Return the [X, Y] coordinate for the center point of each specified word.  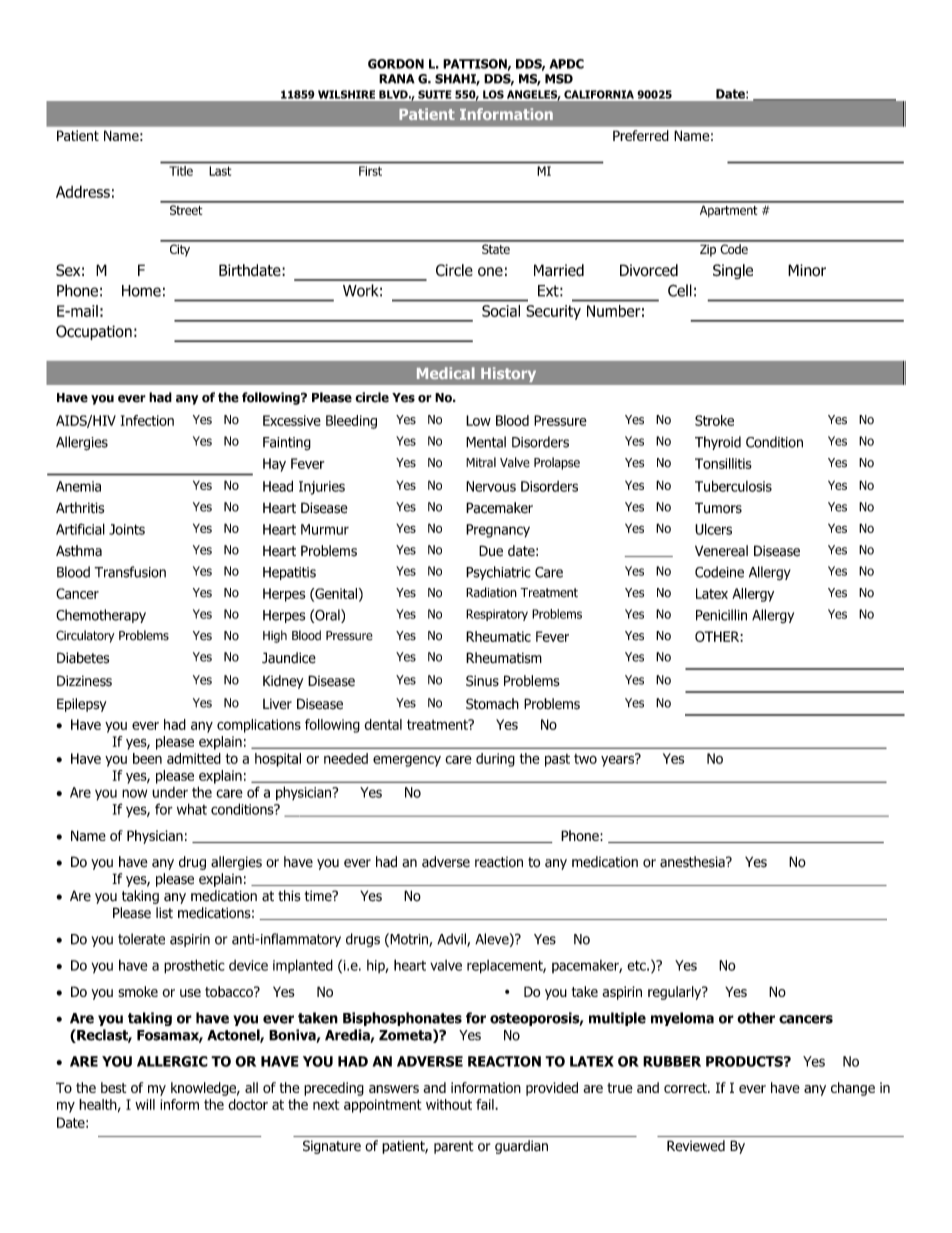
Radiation [491, 592]
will [145, 1104]
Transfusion [130, 572]
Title [181, 171]
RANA [397, 79]
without [449, 1104]
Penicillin [721, 615]
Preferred [641, 135]
